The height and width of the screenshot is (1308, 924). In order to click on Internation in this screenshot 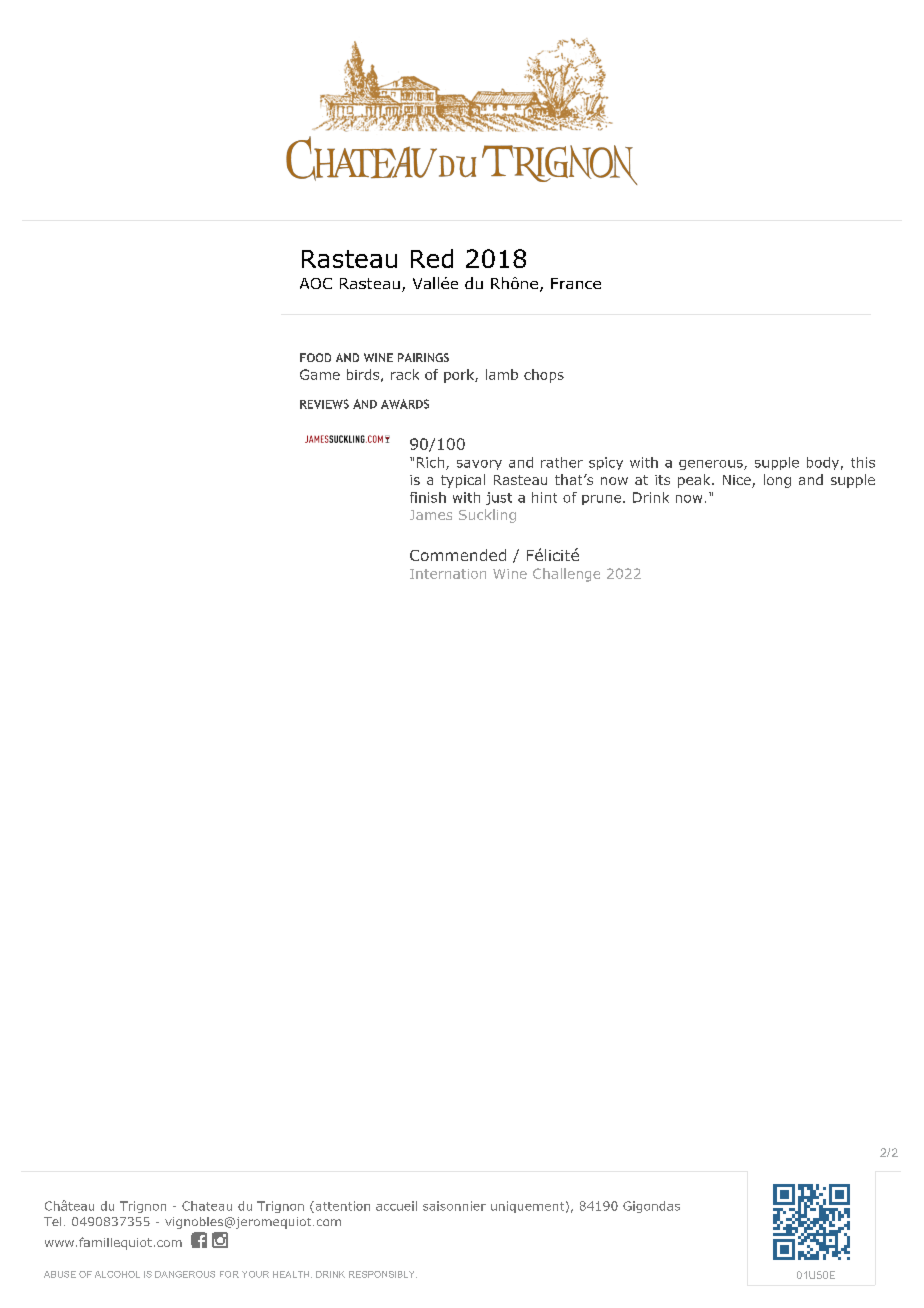, I will do `click(448, 574)`.
